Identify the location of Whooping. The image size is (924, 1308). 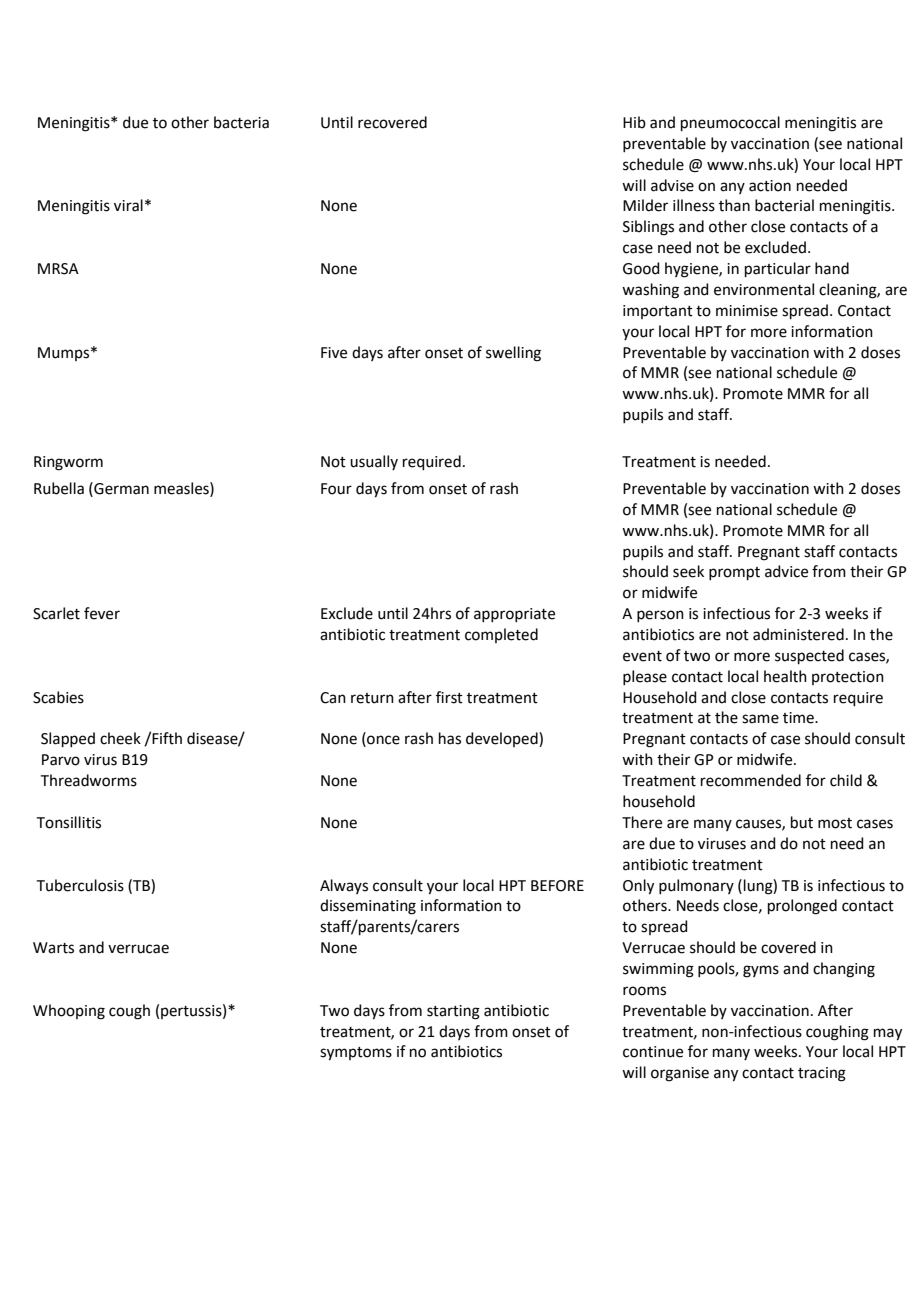
(69, 1012).
